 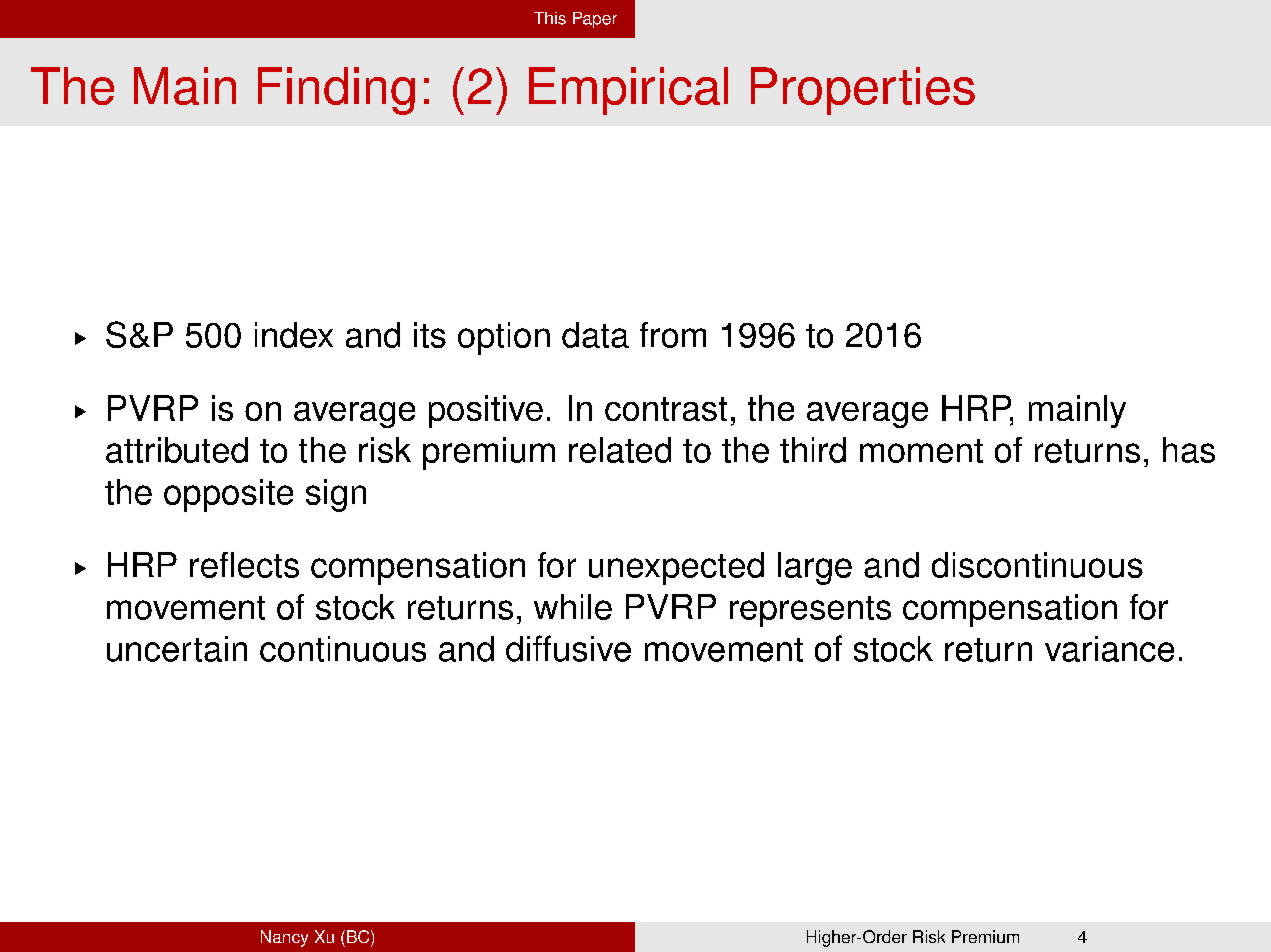 I want to click on sign, so click(x=336, y=495).
